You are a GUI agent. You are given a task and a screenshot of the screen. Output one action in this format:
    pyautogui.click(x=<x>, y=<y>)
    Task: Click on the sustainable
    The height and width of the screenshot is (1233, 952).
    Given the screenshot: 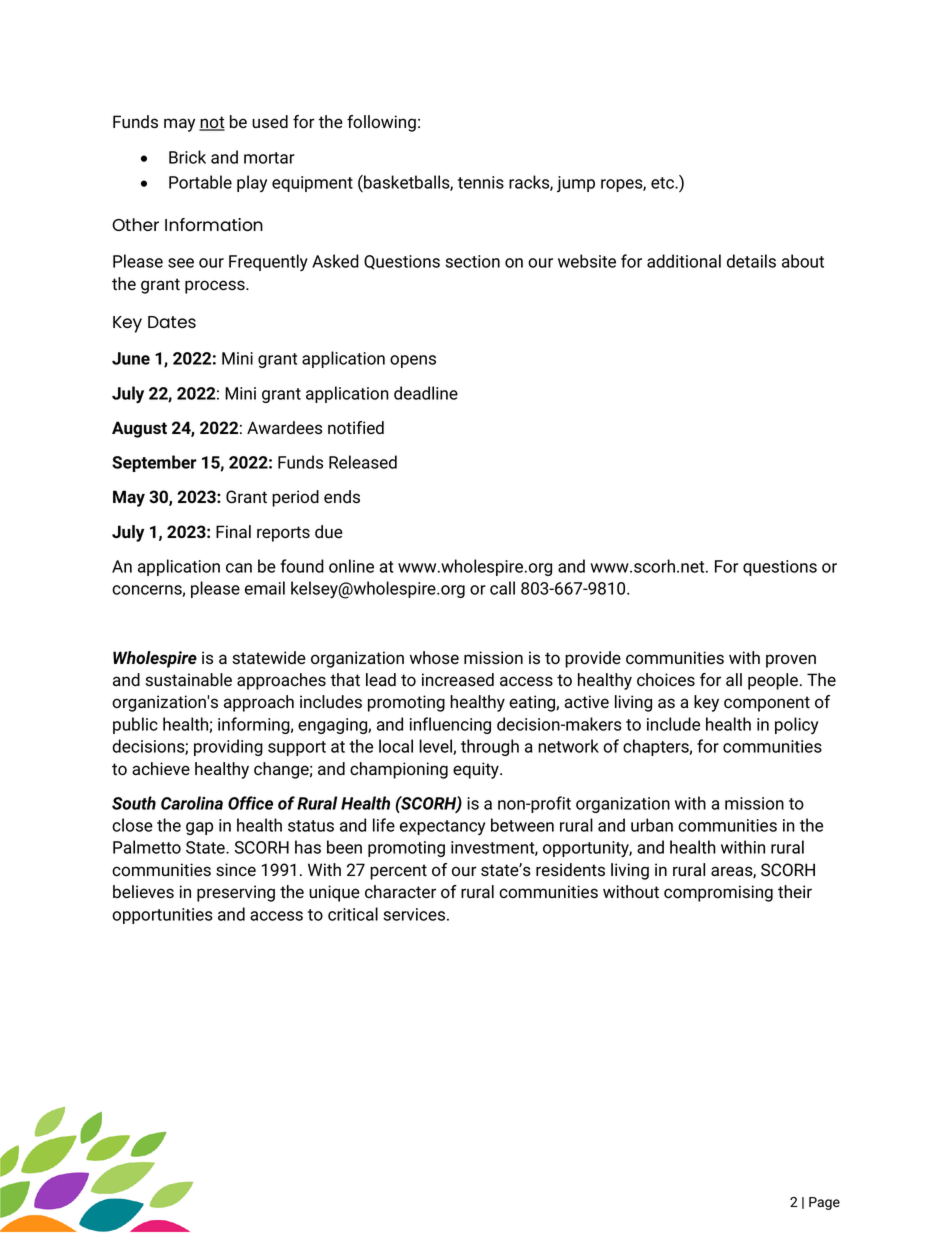 What is the action you would take?
    pyautogui.click(x=188, y=680)
